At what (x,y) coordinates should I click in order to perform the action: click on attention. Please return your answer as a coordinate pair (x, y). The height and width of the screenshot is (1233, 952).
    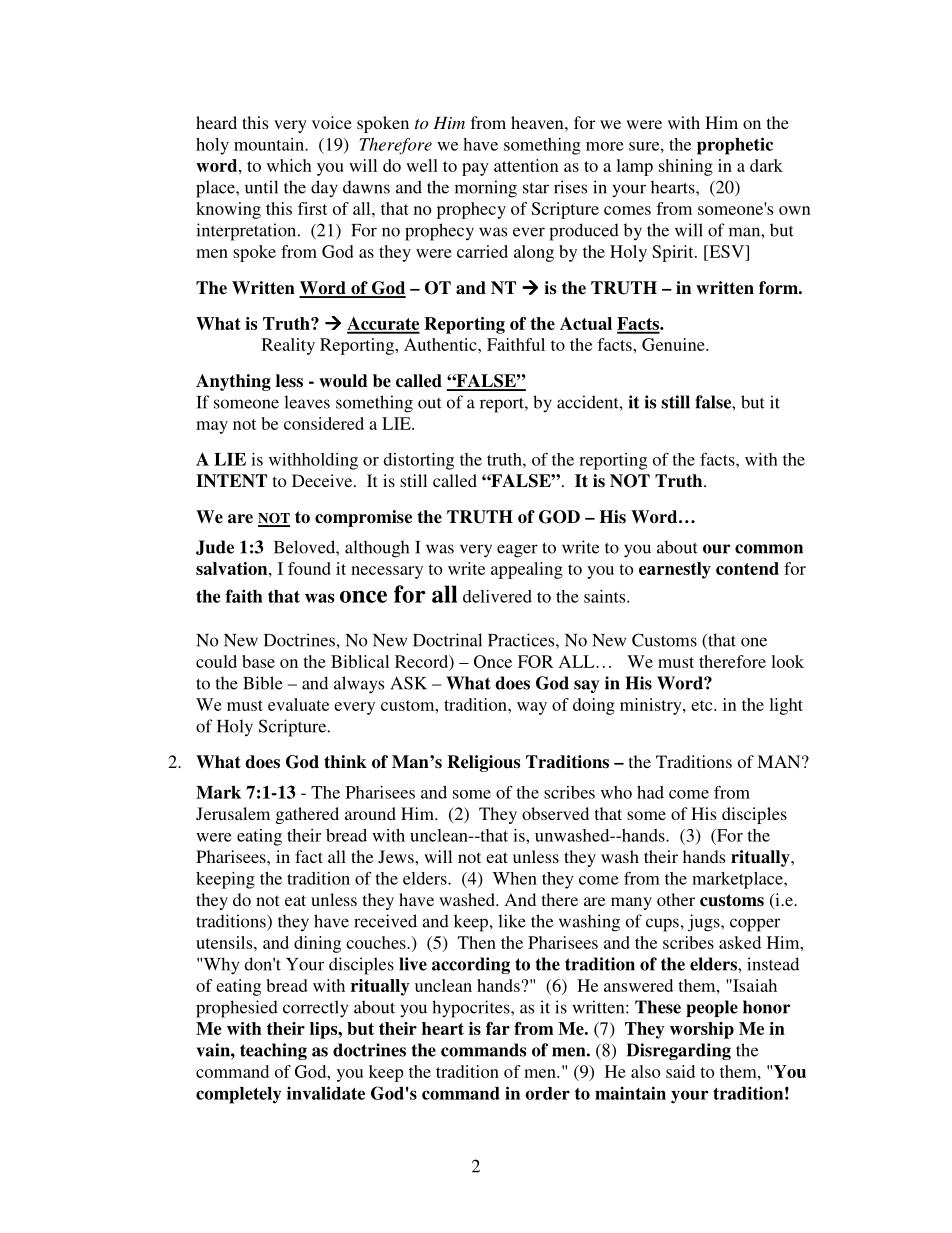
    Looking at the image, I should click on (526, 165).
